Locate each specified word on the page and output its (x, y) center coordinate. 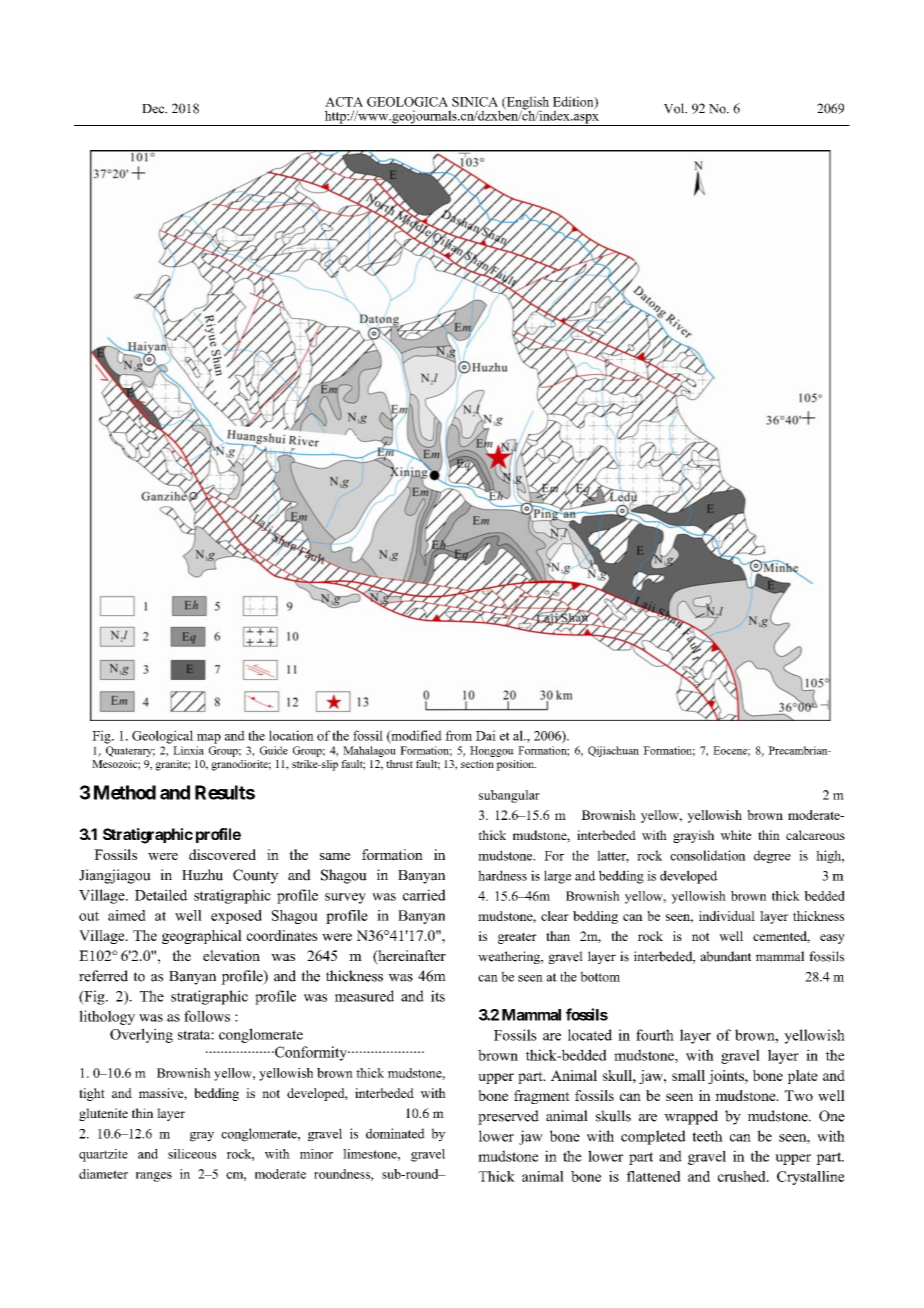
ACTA (344, 102)
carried (424, 895)
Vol (675, 108)
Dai (486, 735)
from (458, 735)
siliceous (192, 1154)
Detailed (161, 895)
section (477, 764)
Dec (154, 109)
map (209, 739)
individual (727, 916)
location (291, 735)
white (736, 835)
